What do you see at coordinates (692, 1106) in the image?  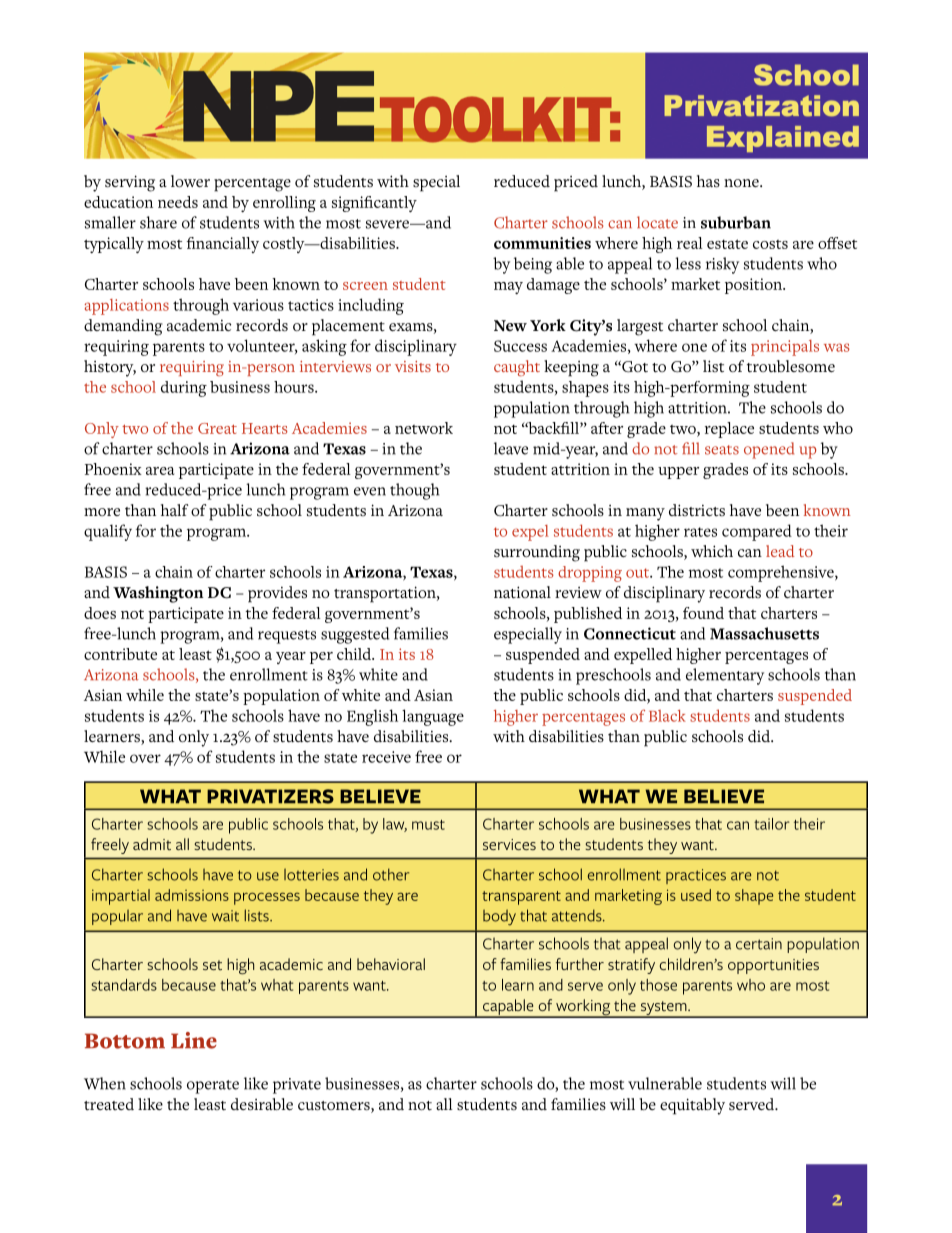 I see `equitably` at bounding box center [692, 1106].
